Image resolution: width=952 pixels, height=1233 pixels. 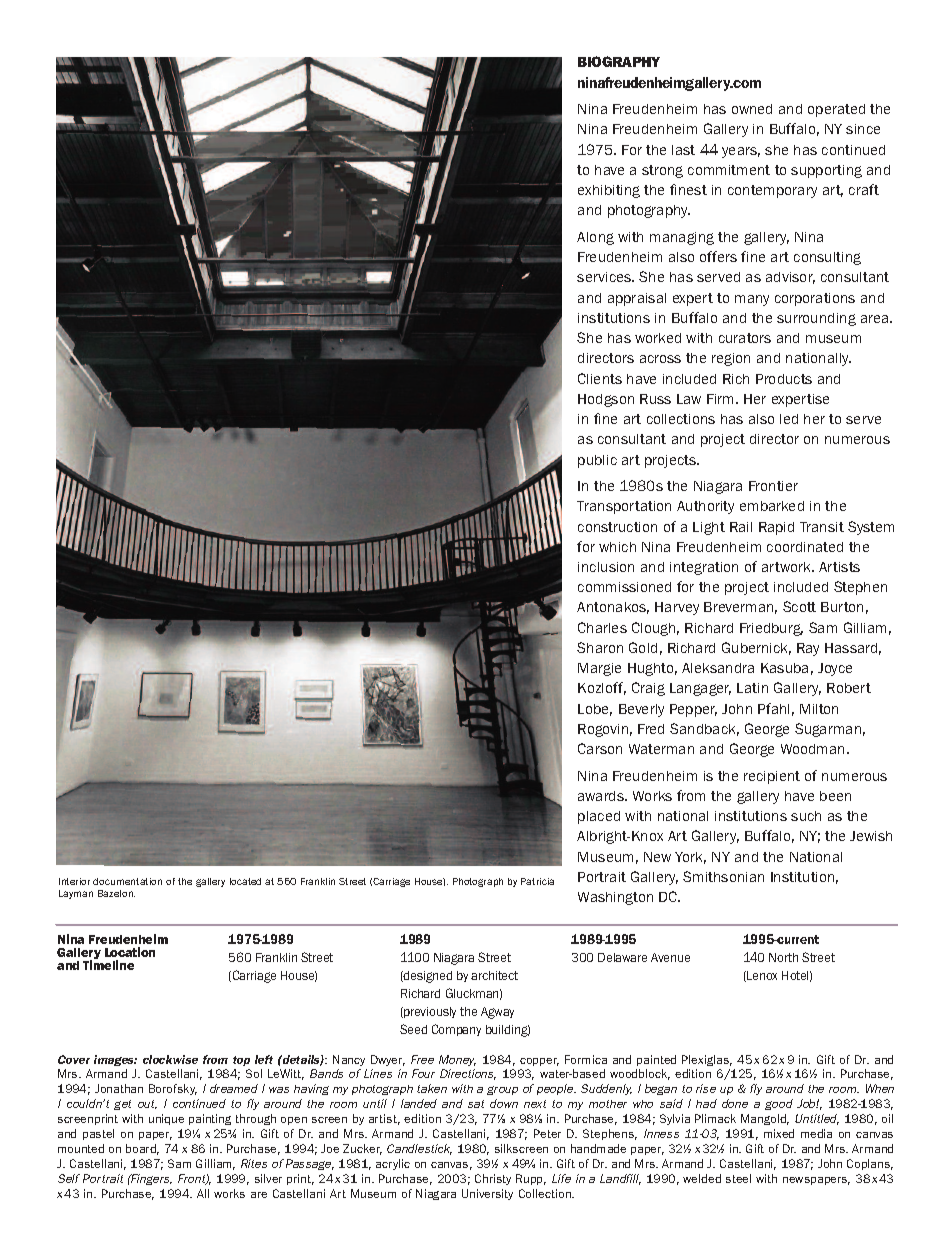 I want to click on owned, so click(x=752, y=109).
